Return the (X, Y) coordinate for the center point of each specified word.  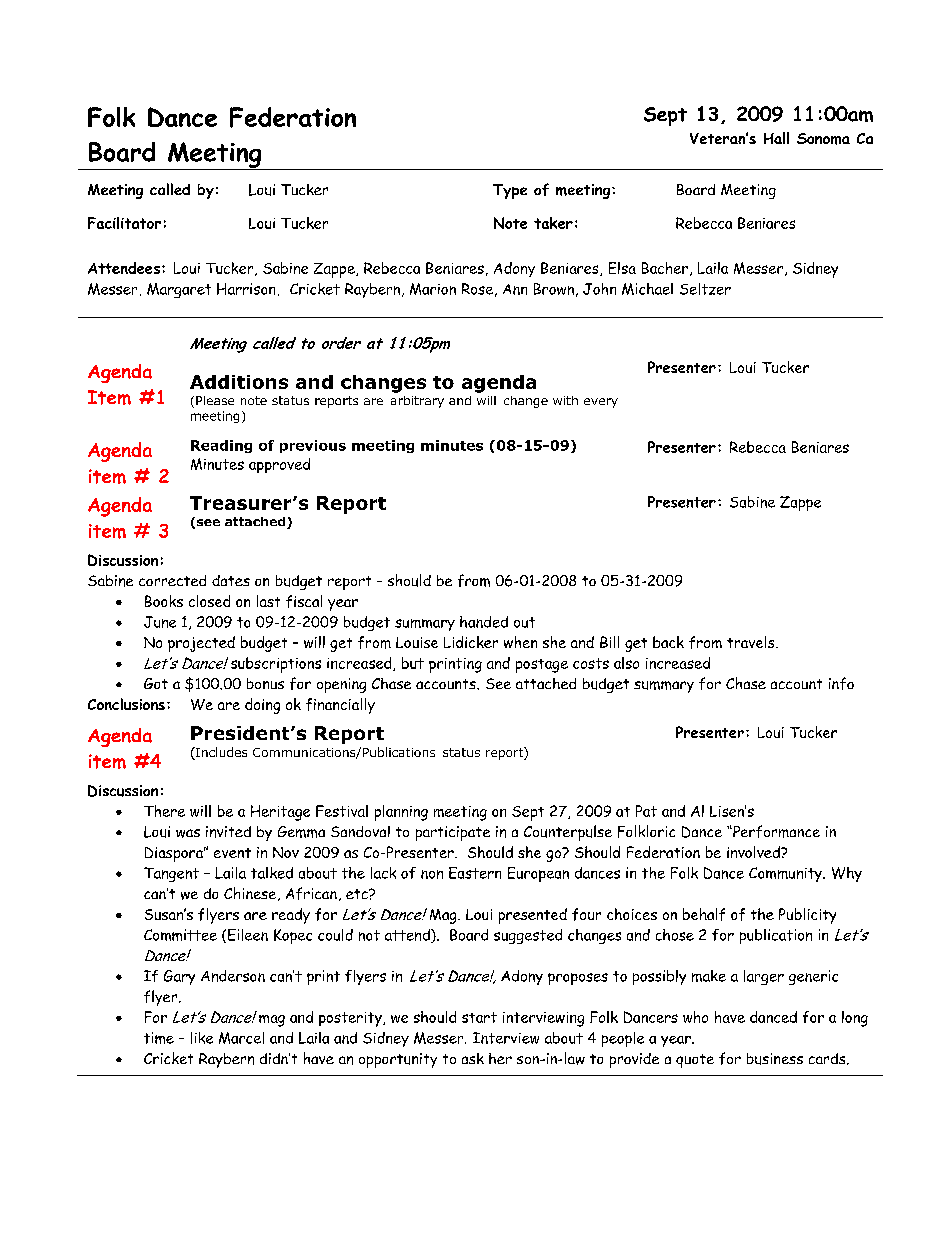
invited (228, 832)
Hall (776, 138)
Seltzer (705, 289)
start (479, 1017)
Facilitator (124, 223)
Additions (239, 382)
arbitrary (417, 402)
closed (209, 601)
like (202, 1038)
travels (752, 642)
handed (484, 622)
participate (453, 833)
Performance (775, 831)
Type (510, 191)
